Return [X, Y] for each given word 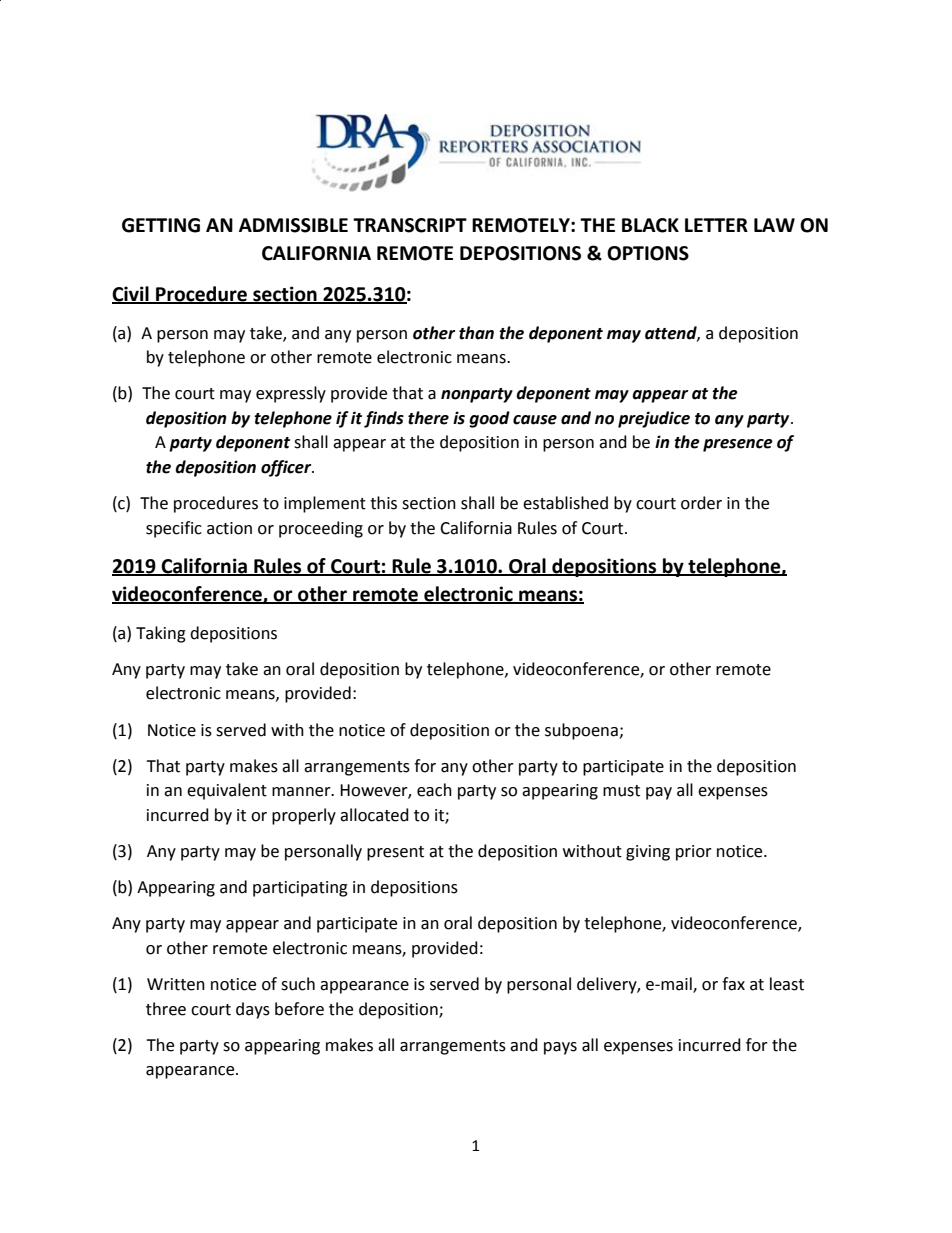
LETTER [716, 225]
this [383, 503]
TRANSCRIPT [410, 225]
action [229, 528]
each [434, 790]
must [621, 791]
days [253, 1010]
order [701, 503]
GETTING [161, 225]
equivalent [227, 791]
